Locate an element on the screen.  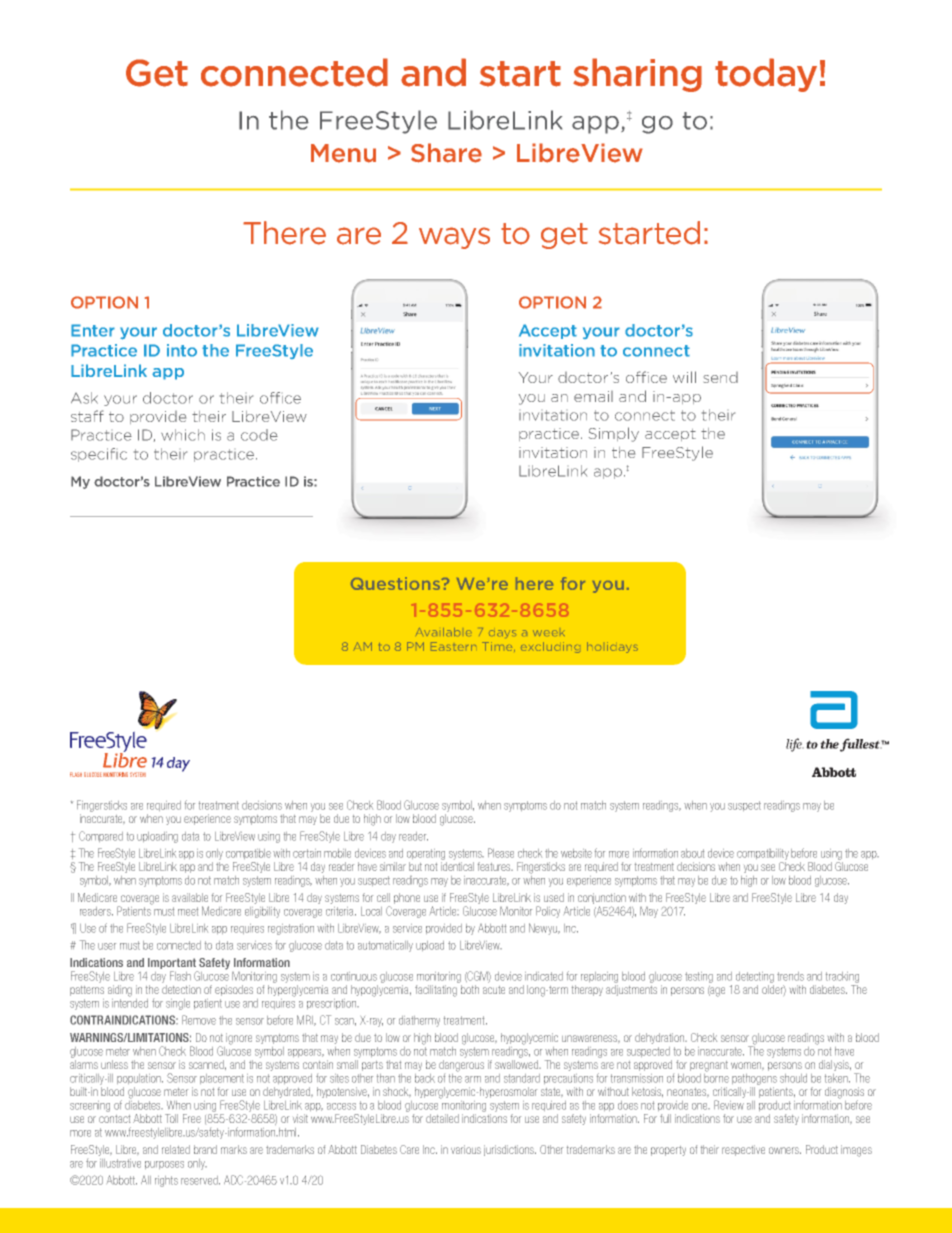
related is located at coordinates (176, 1149).
